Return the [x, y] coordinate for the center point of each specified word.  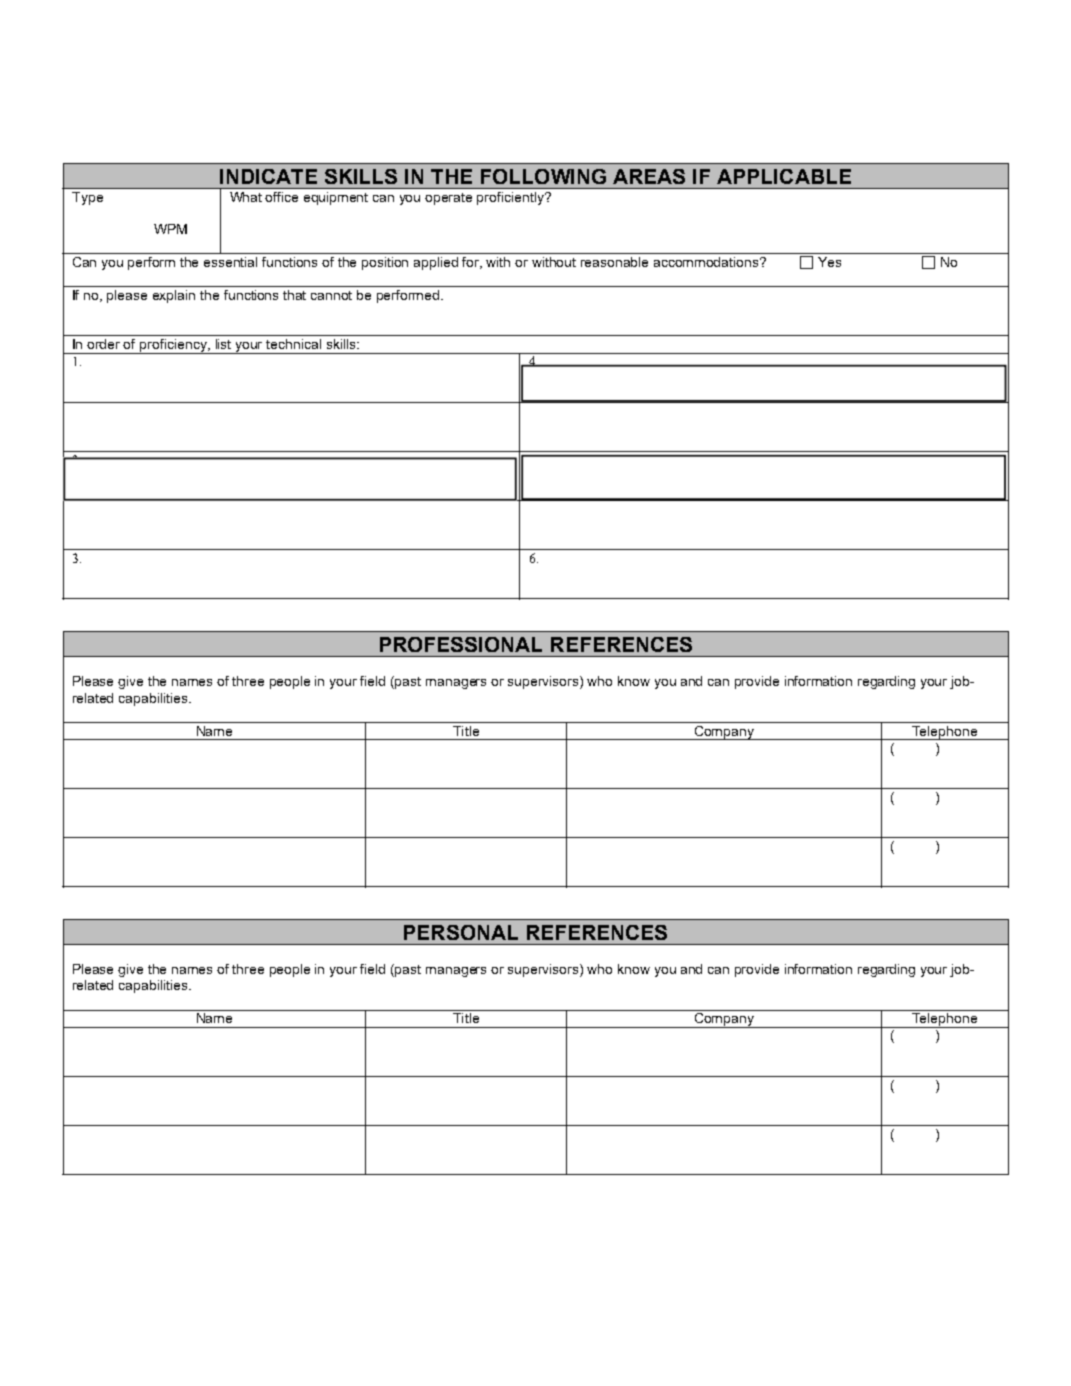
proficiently [512, 198]
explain [174, 296]
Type [87, 198]
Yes [829, 262]
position [385, 263]
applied [436, 263]
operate [448, 199]
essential [230, 262]
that [294, 295]
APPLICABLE [784, 176]
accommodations [708, 262]
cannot [331, 295]
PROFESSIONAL [461, 644]
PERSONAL [461, 932]
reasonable [614, 262]
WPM [170, 229]
